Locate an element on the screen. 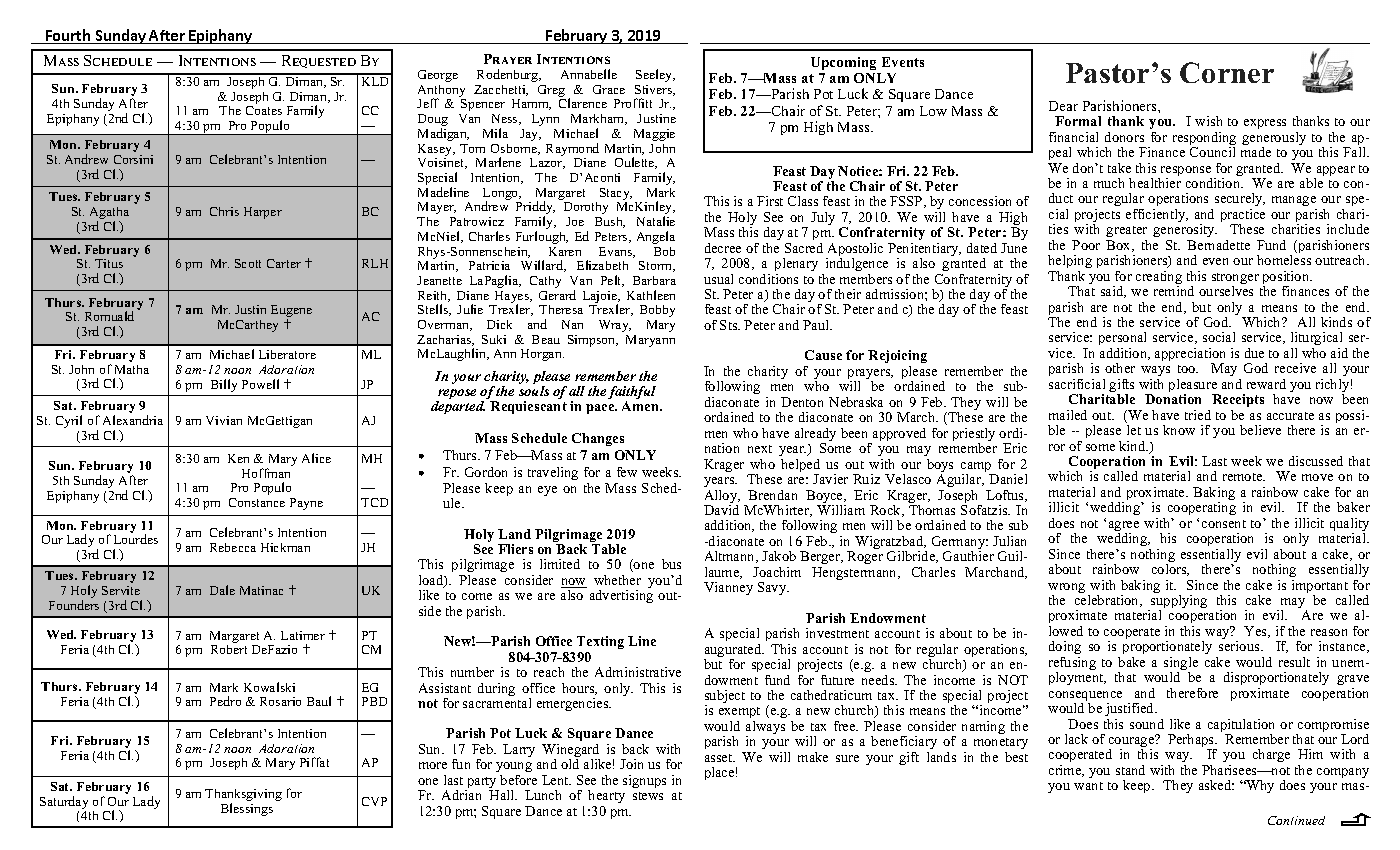 The width and height of the screenshot is (1400, 850). Requested is located at coordinates (319, 61).
